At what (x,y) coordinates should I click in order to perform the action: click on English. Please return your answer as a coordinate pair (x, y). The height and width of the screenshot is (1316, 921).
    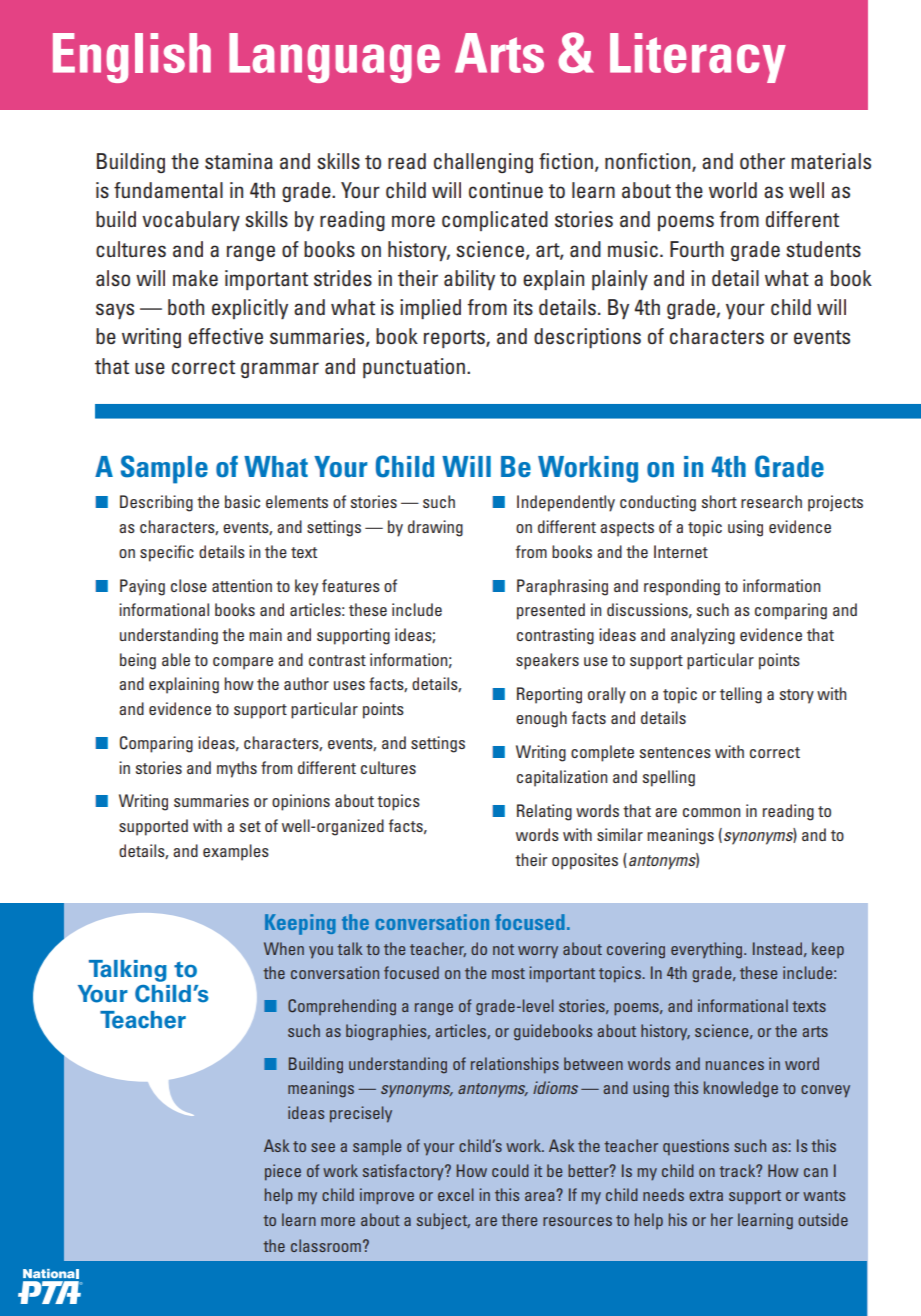
    Looking at the image, I should click on (132, 58).
